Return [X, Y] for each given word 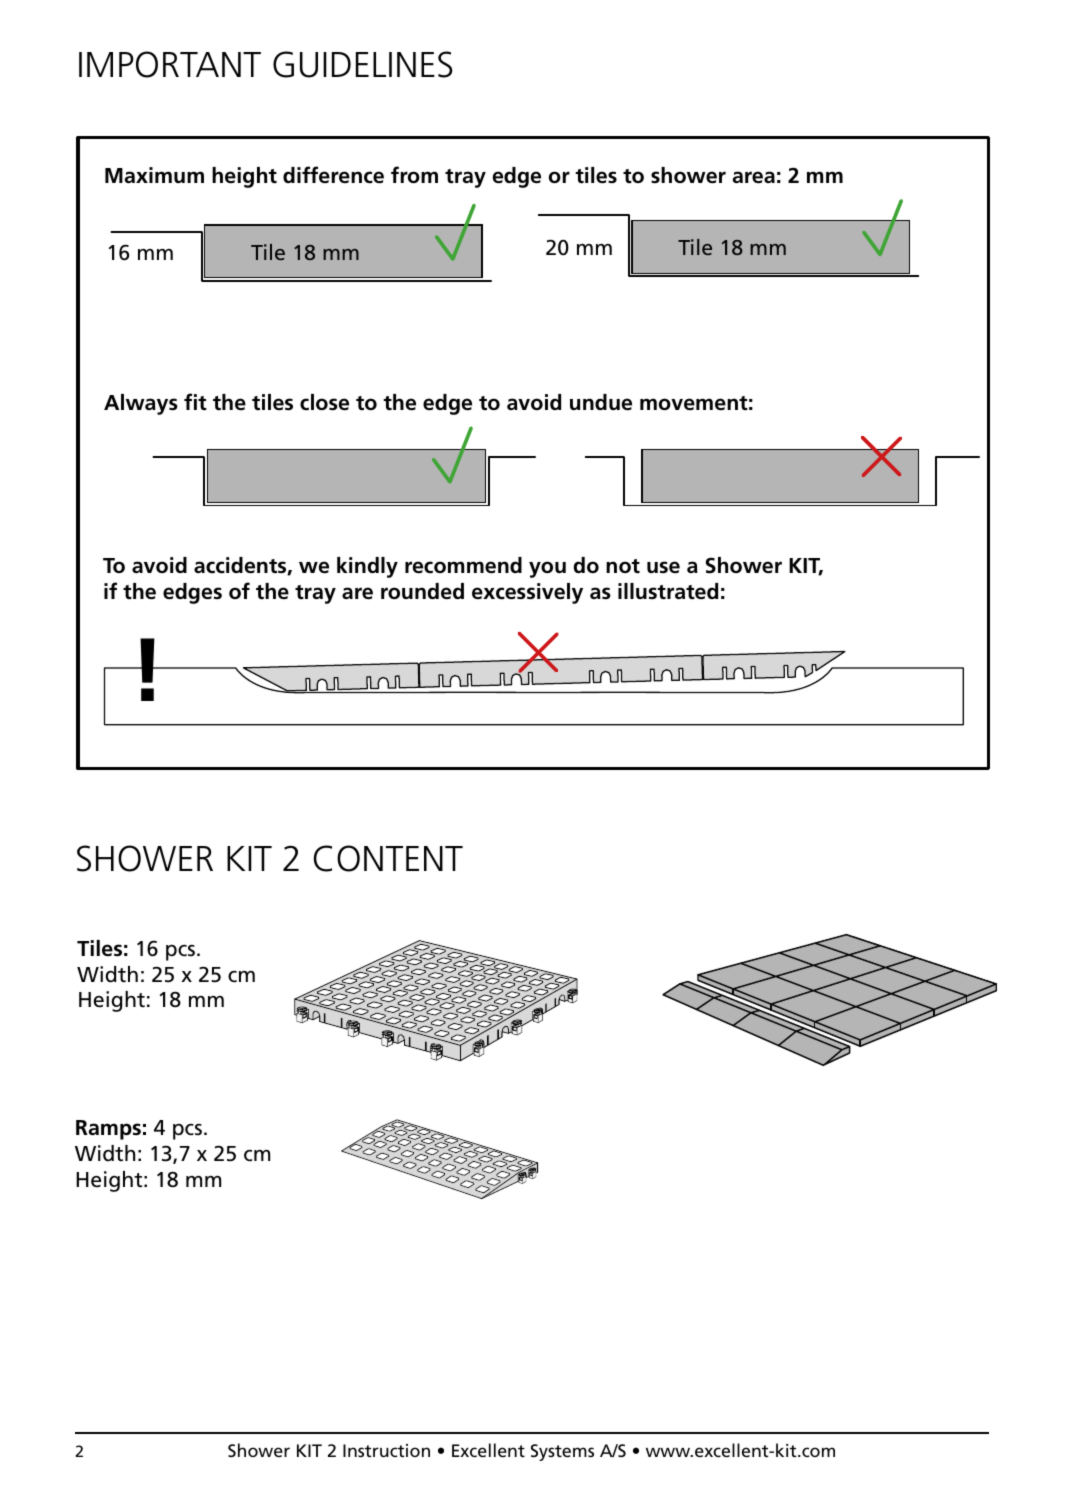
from [414, 175]
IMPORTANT [170, 64]
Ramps [108, 1130]
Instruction [386, 1450]
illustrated [668, 591]
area [754, 177]
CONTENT [388, 858]
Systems [562, 1452]
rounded [422, 591]
